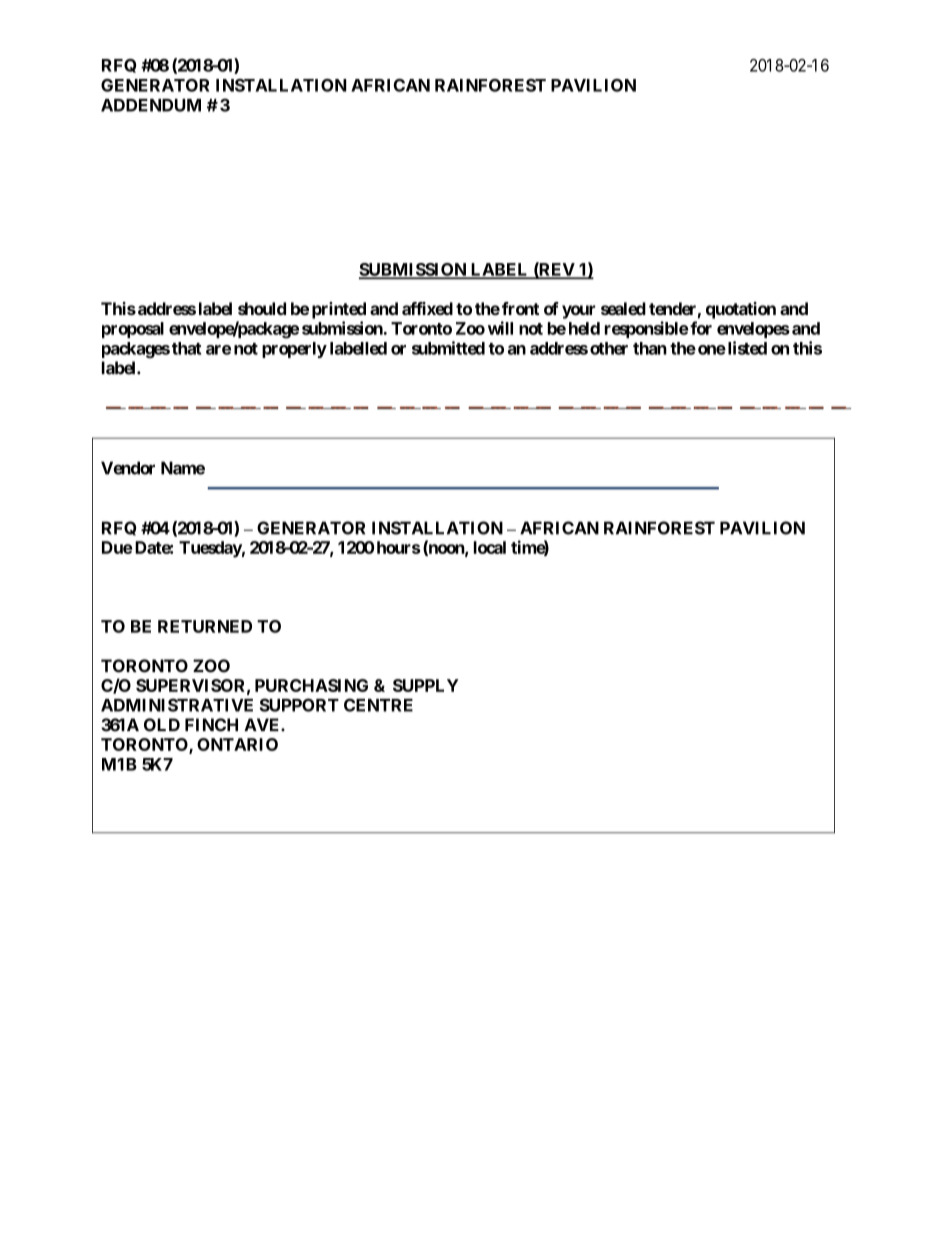 The image size is (952, 1233). What do you see at coordinates (427, 308) in the document?
I see `affixed` at bounding box center [427, 308].
